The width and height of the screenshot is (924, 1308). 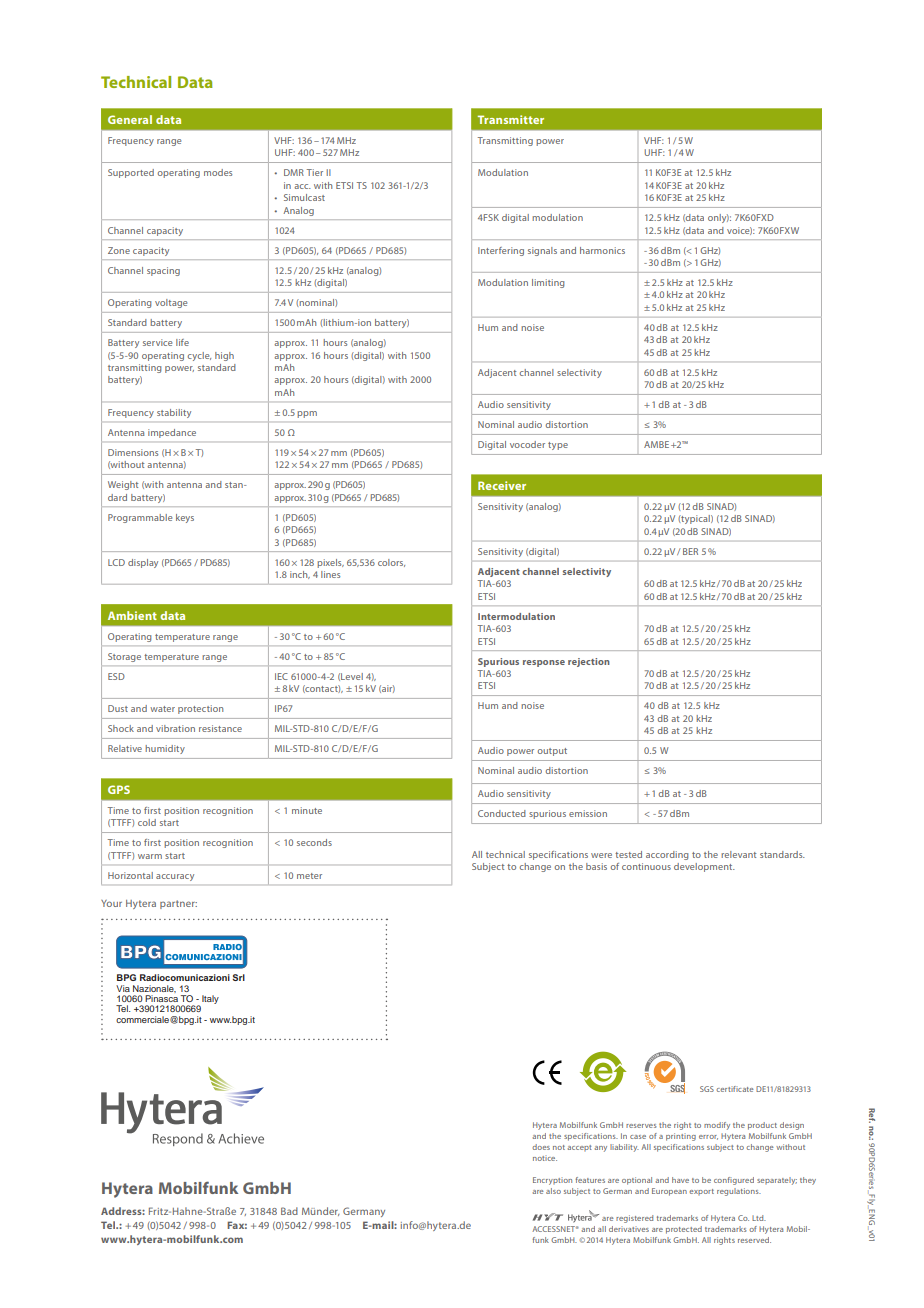 What do you see at coordinates (602, 250) in the screenshot?
I see `harmonics` at bounding box center [602, 250].
